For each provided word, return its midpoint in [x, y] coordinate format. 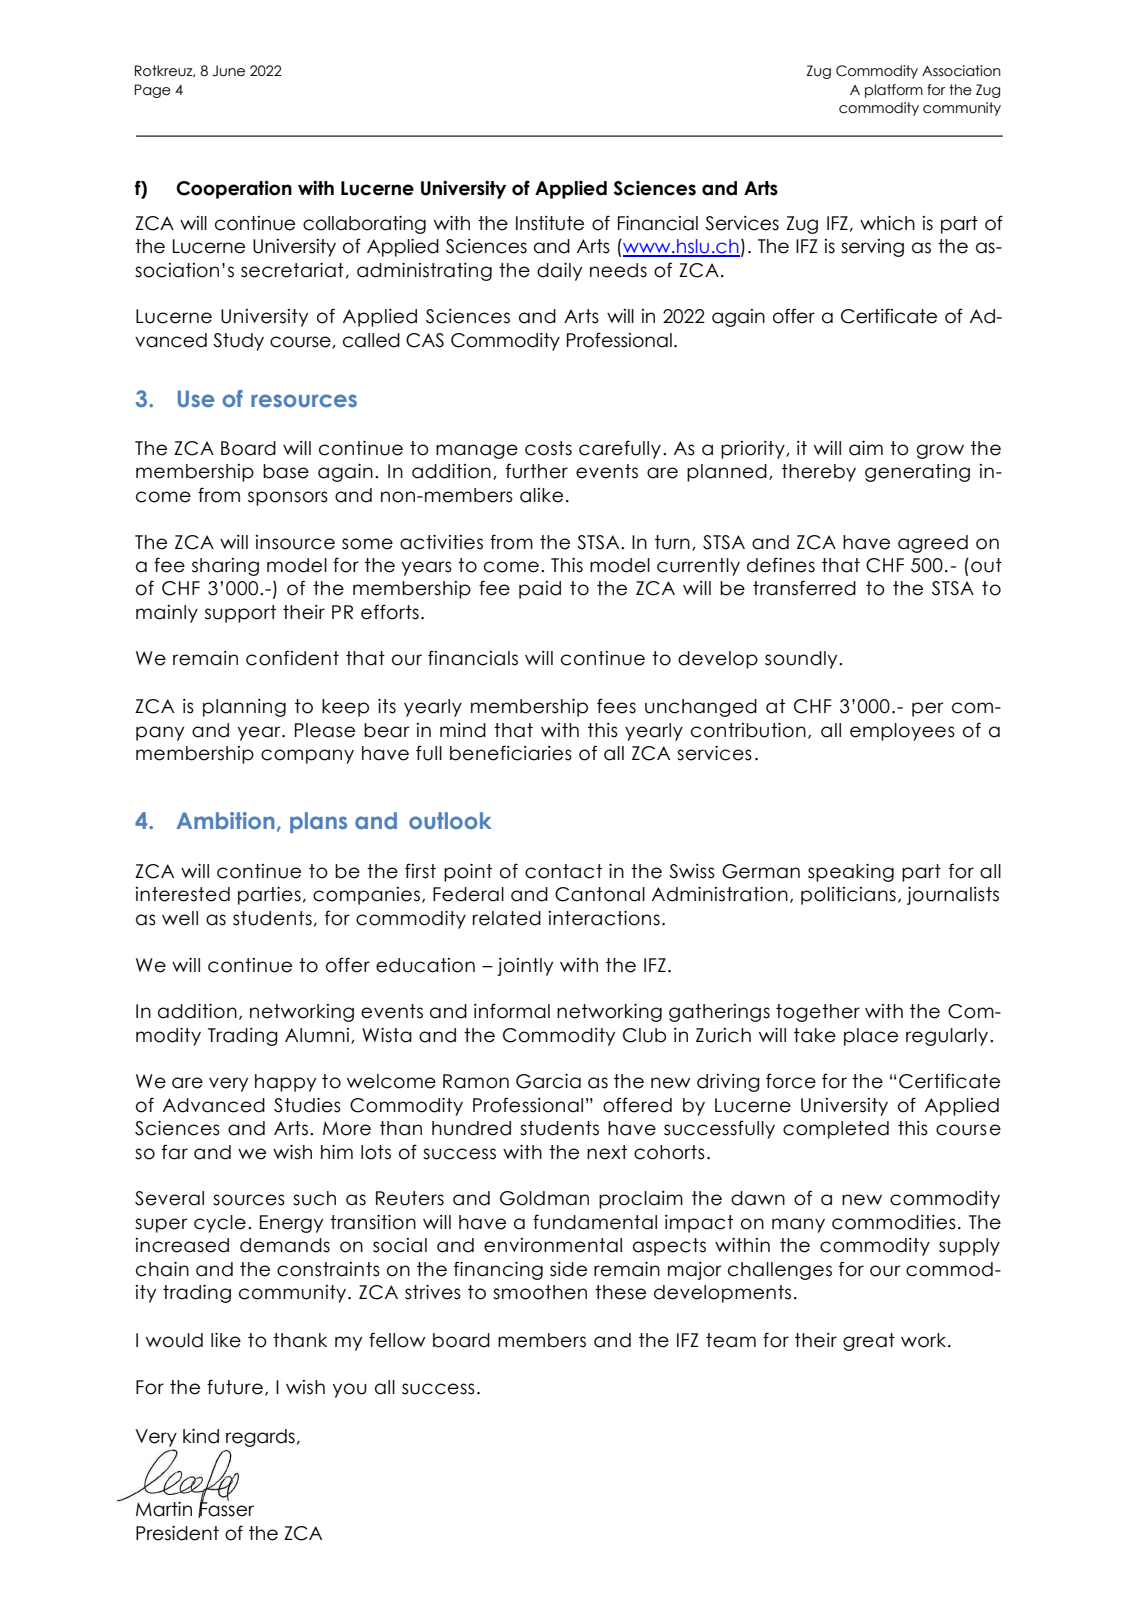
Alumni [318, 1036]
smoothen [540, 1292]
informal [512, 1011]
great [869, 1342]
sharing [225, 567]
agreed [933, 544]
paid [540, 590]
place [871, 1037]
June [228, 71]
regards [260, 1438]
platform [894, 91]
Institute [550, 223]
